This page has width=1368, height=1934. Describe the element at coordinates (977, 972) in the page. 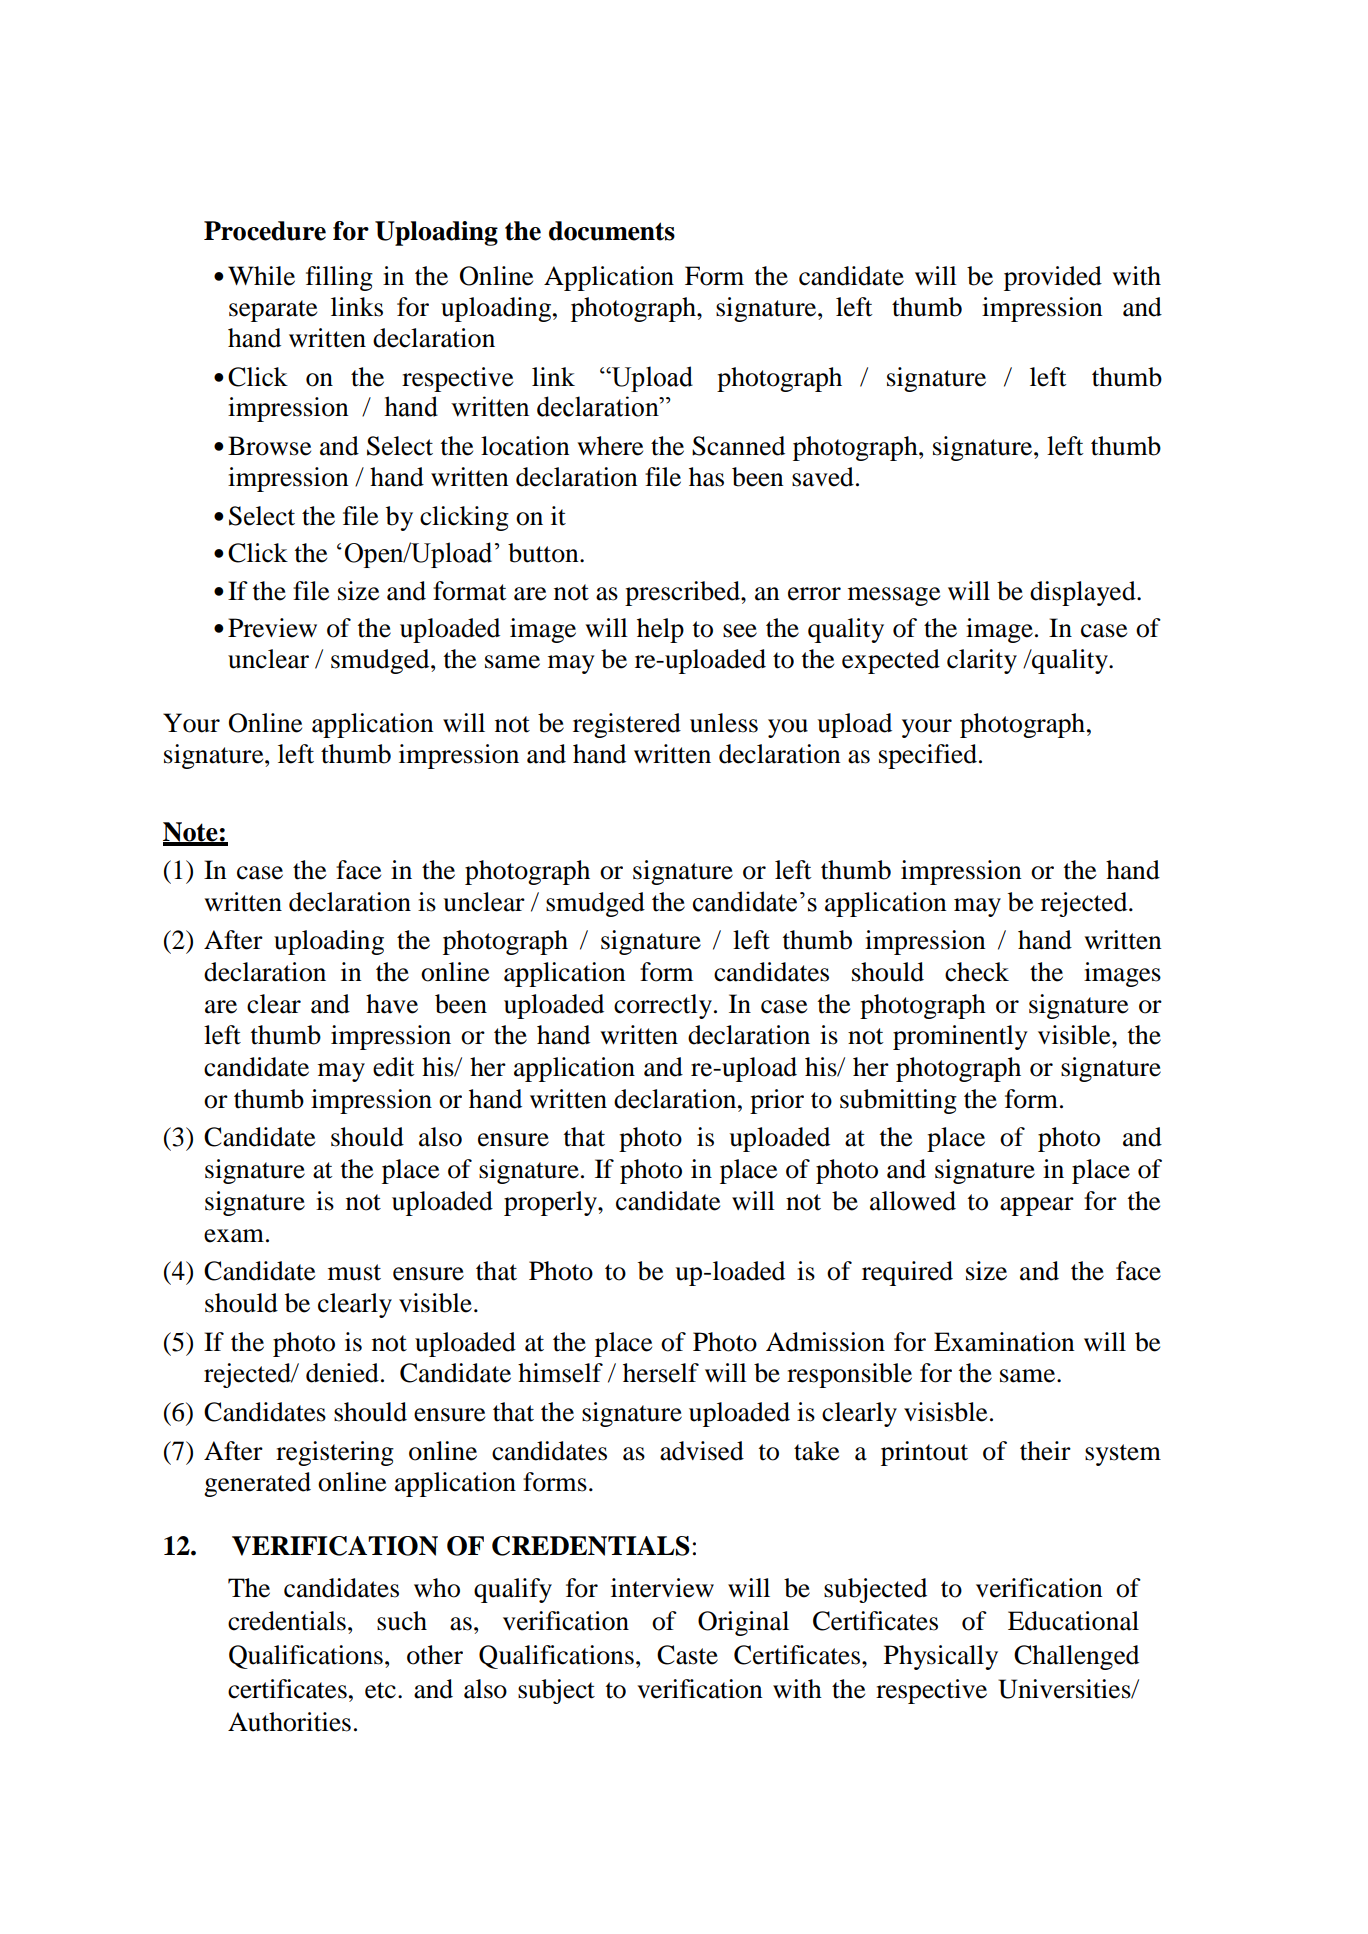

I see `check` at that location.
